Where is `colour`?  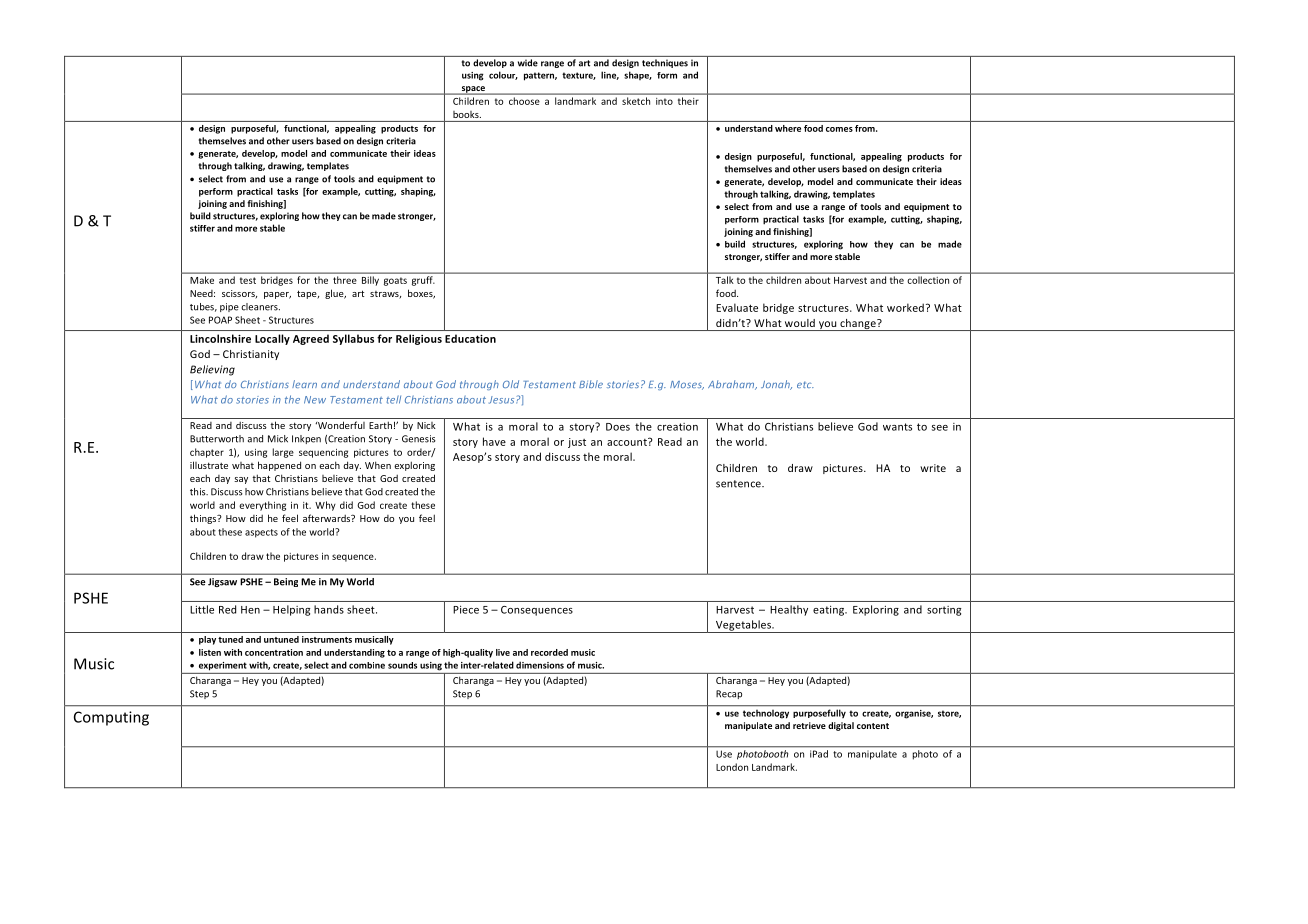
colour is located at coordinates (503, 75).
